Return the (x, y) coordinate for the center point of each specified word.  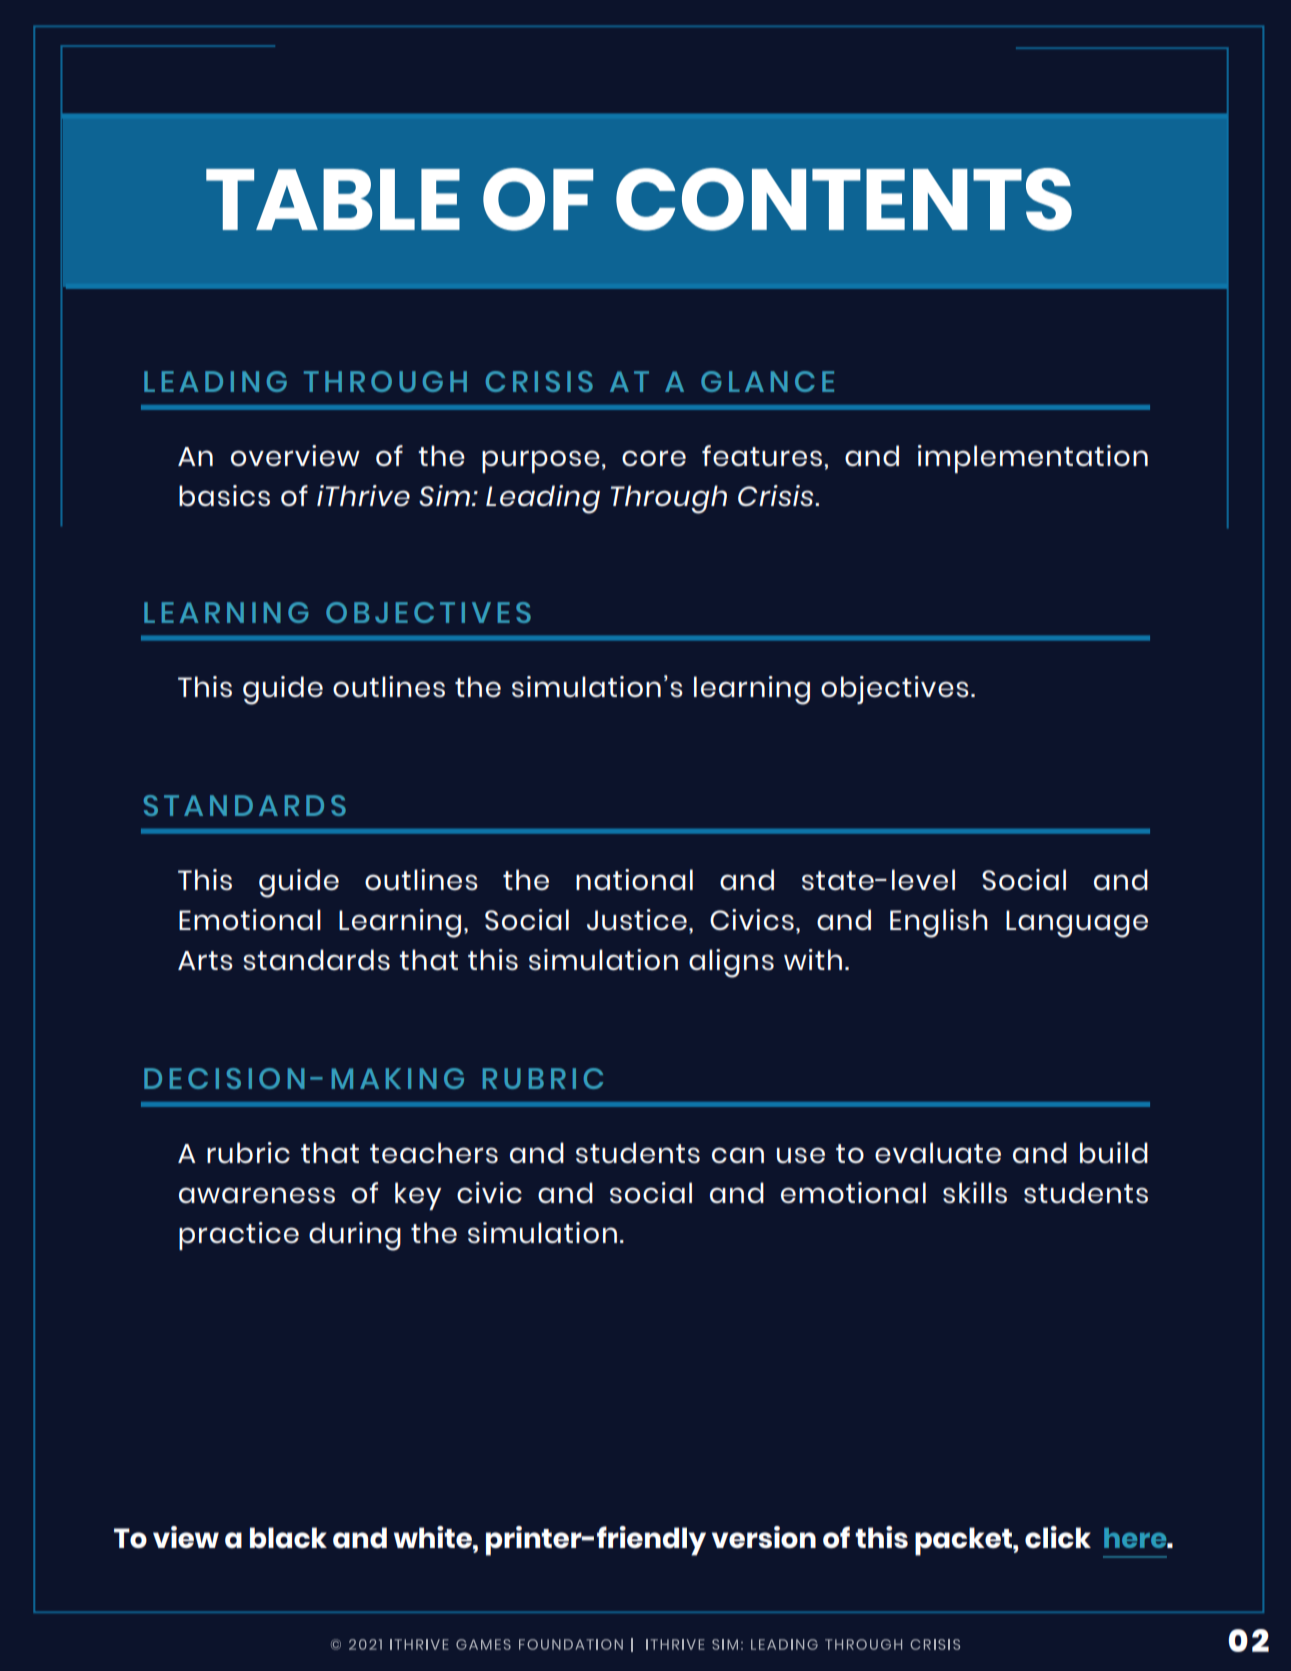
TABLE (333, 199)
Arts (205, 960)
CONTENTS (844, 199)
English (939, 923)
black (288, 1537)
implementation (1033, 459)
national (634, 879)
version (764, 1537)
